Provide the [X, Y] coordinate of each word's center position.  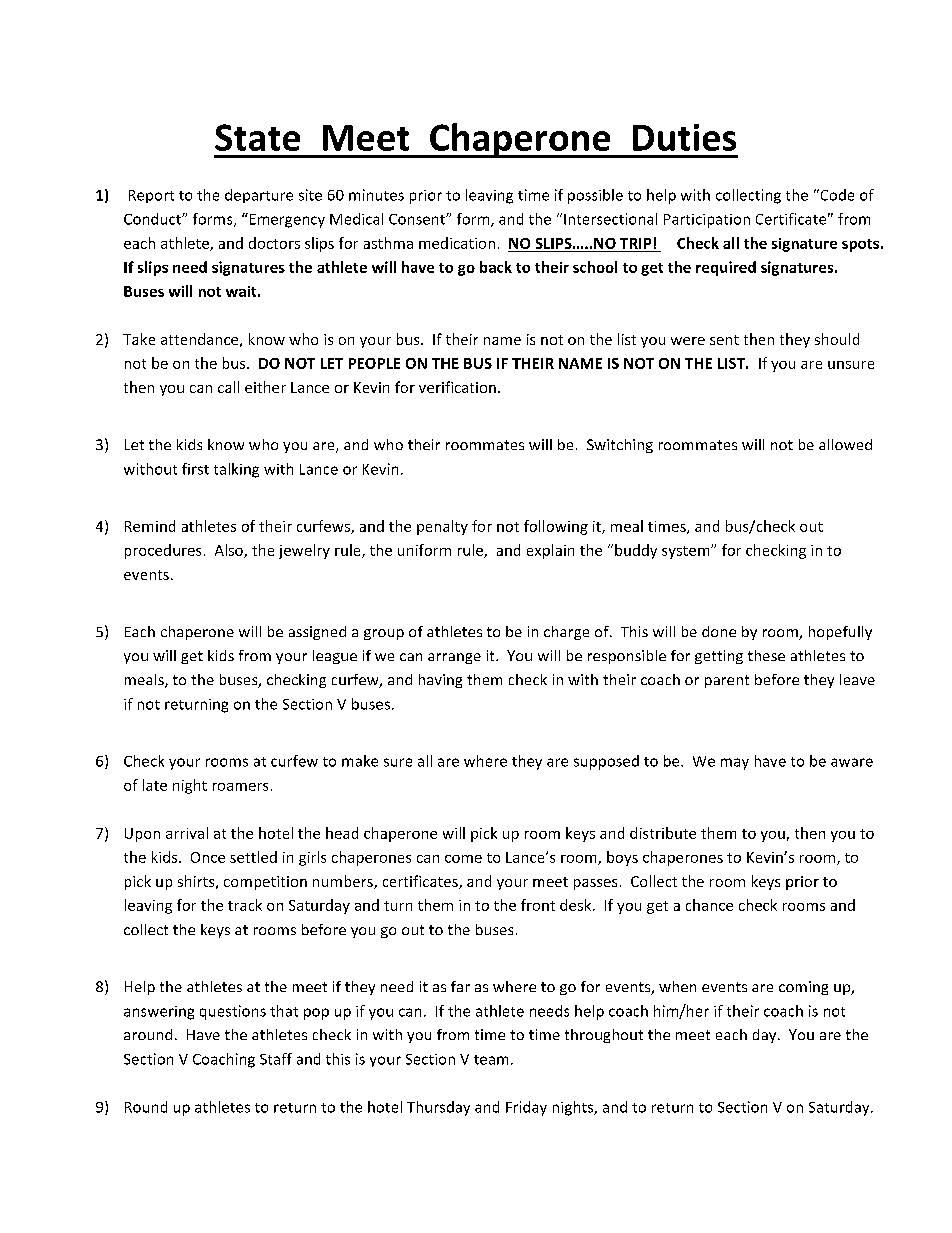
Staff [276, 1059]
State [257, 137]
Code [836, 195]
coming [803, 988]
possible [595, 196]
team [491, 1060]
